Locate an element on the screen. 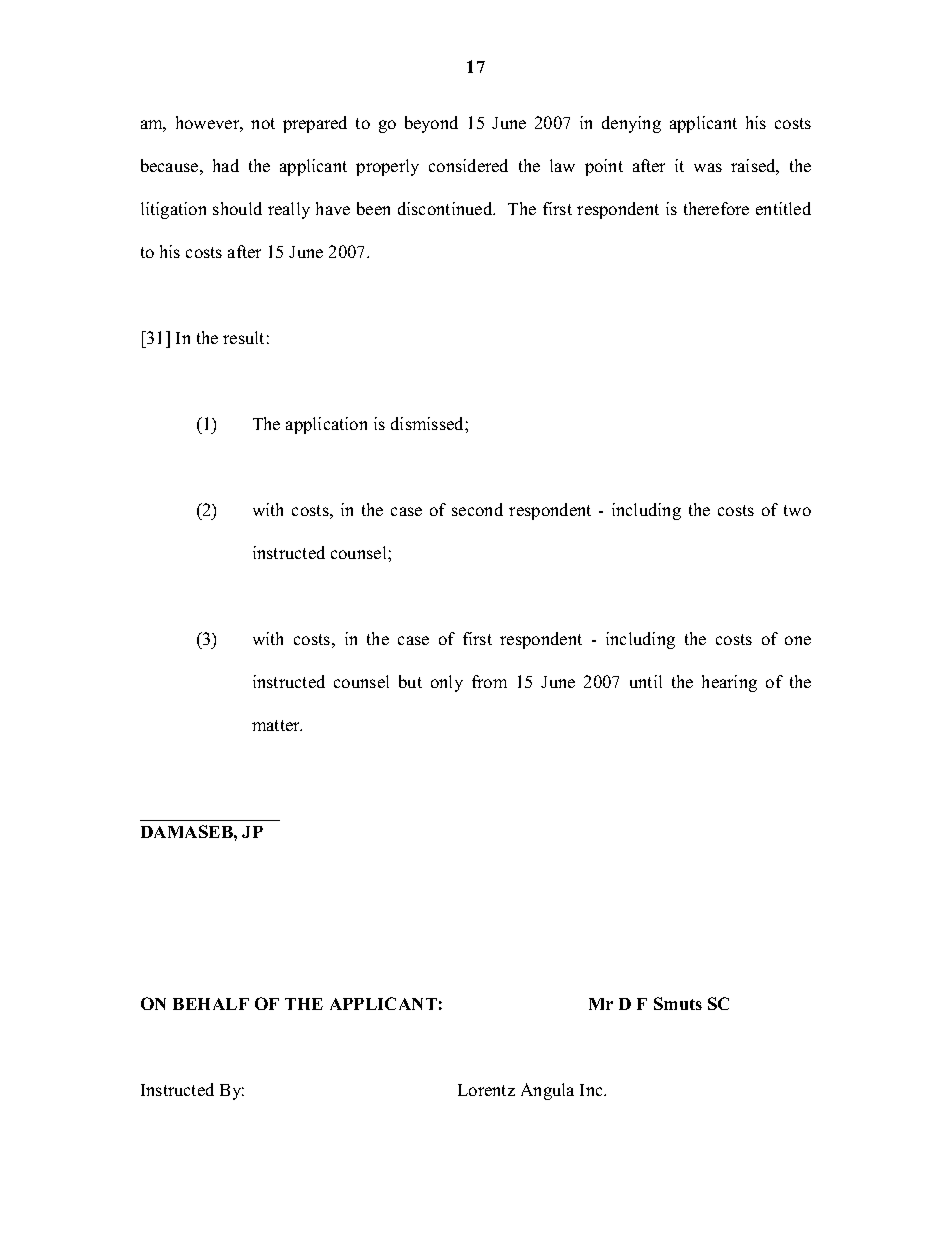 The image size is (952, 1233). from is located at coordinates (489, 681).
